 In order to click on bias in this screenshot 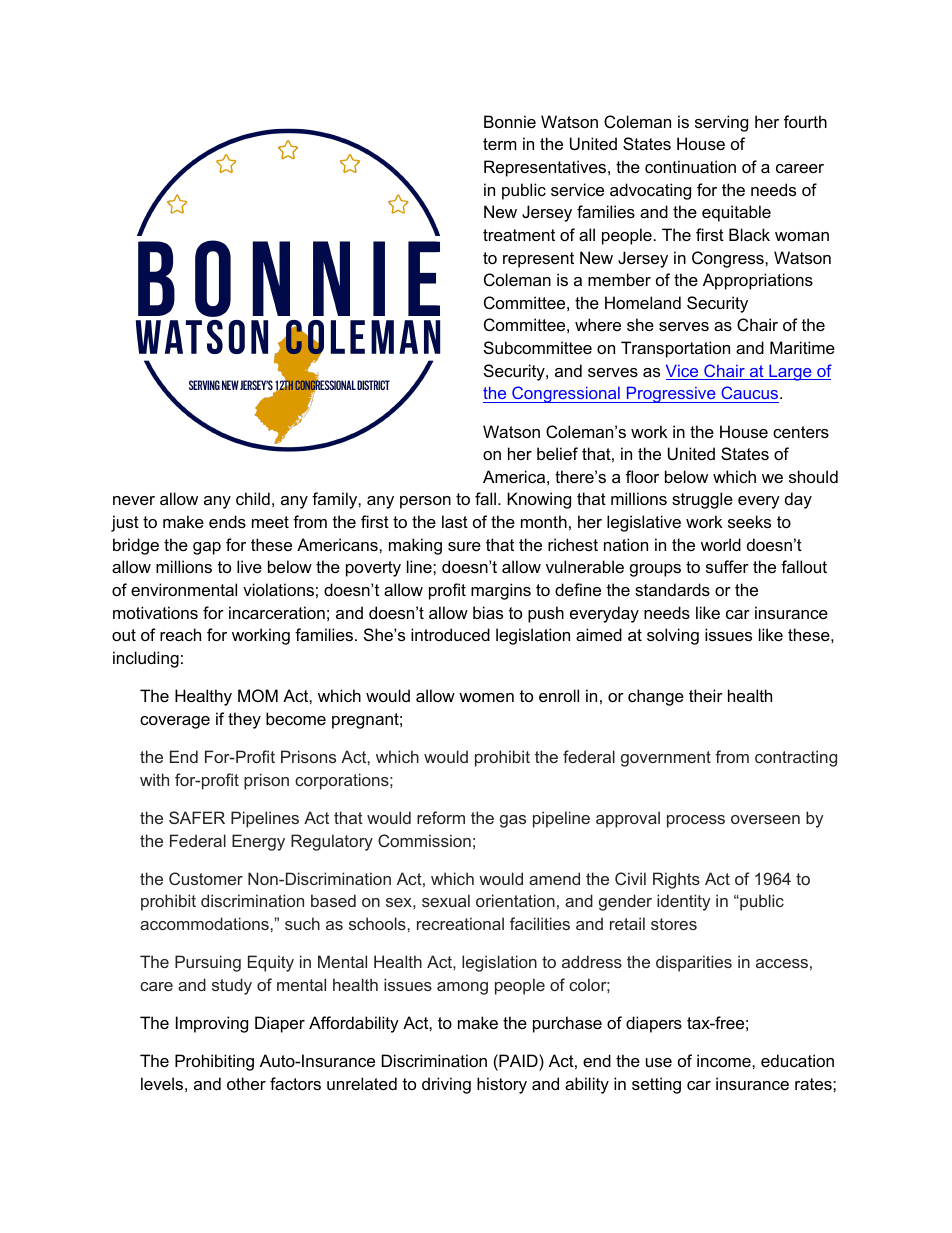, I will do `click(488, 612)`.
